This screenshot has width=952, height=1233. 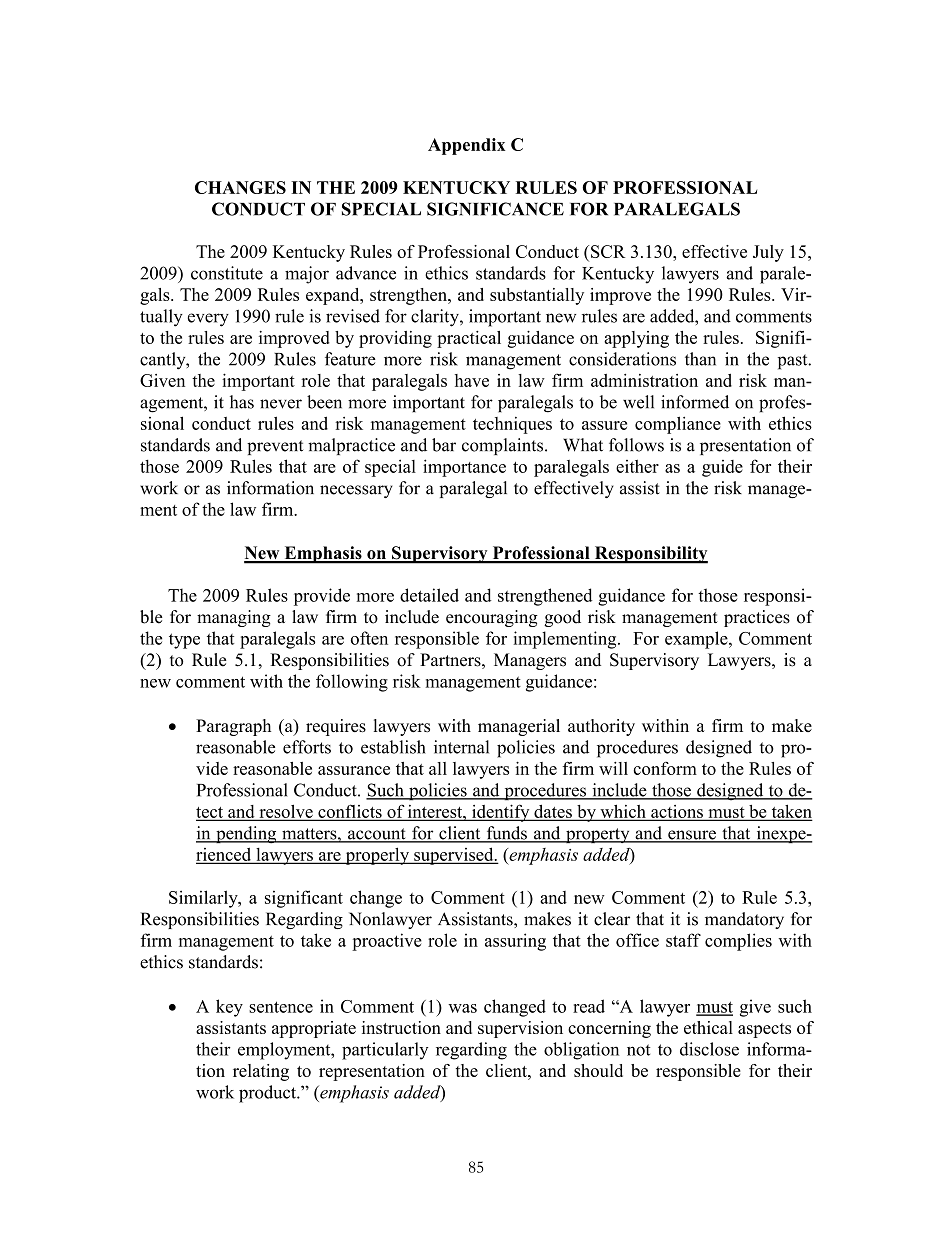 What do you see at coordinates (466, 146) in the screenshot?
I see `Appendix` at bounding box center [466, 146].
